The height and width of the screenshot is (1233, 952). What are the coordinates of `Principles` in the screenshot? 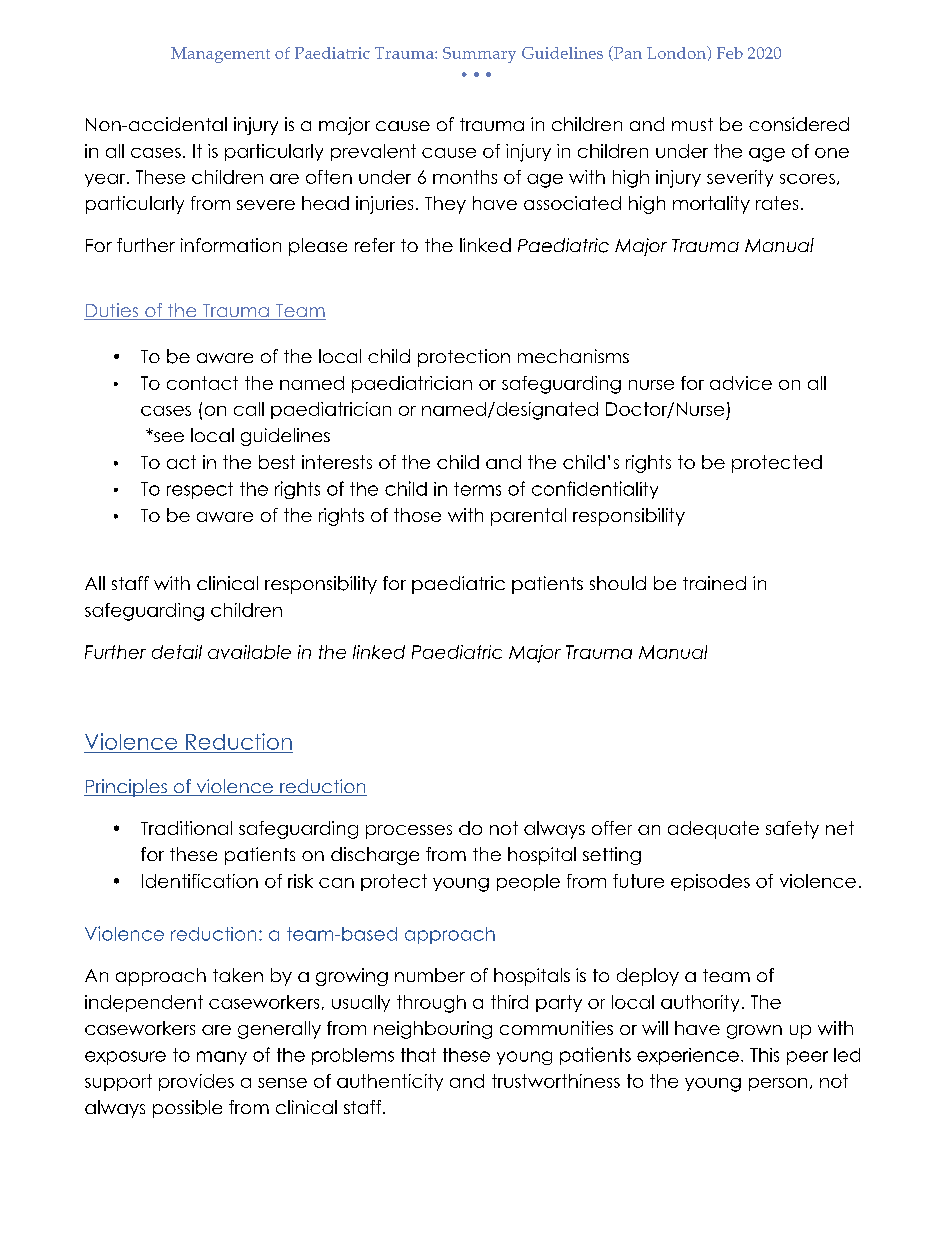 It's located at (126, 788).
